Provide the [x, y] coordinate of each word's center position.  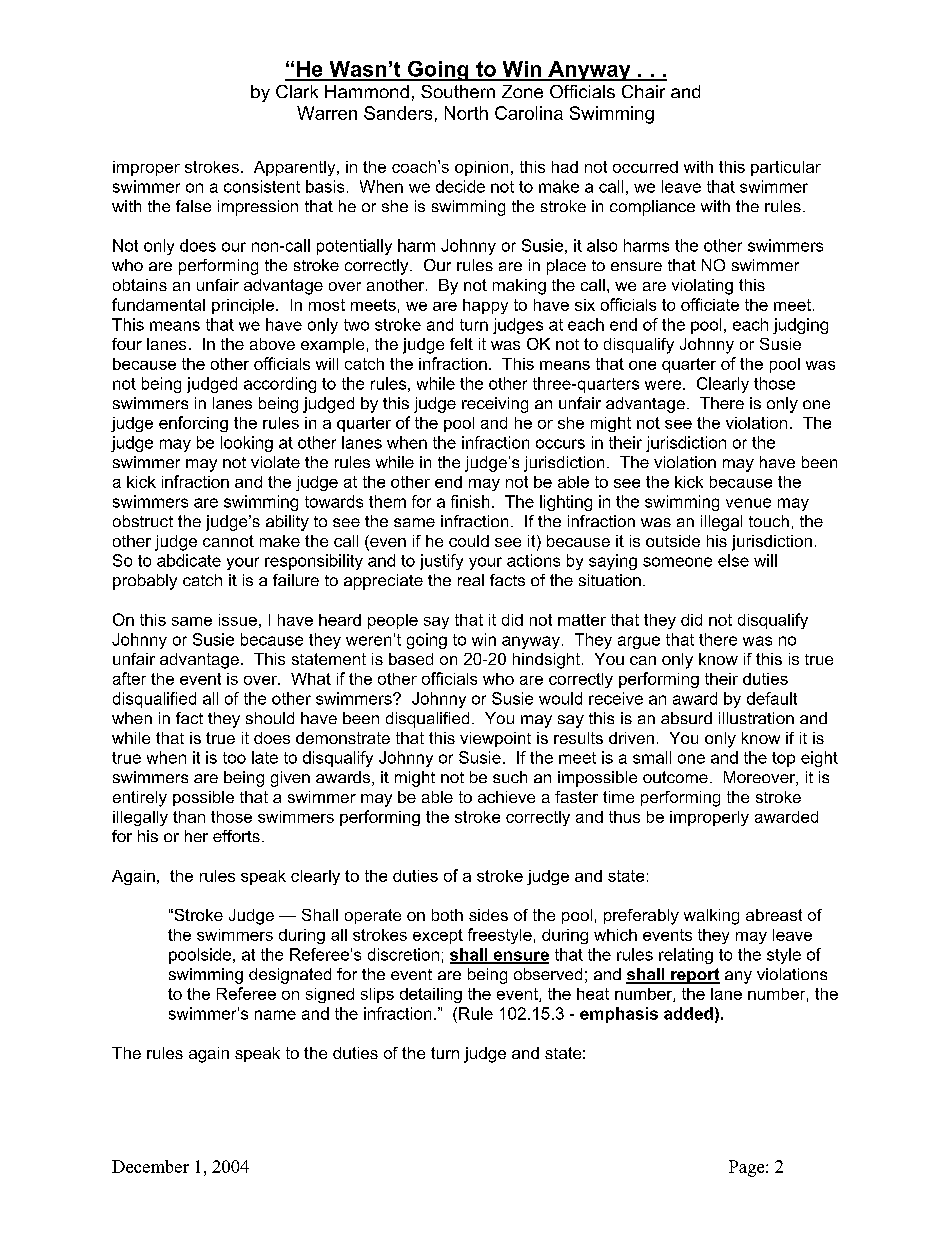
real [471, 580]
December [150, 1166]
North [466, 113]
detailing [431, 995]
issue [238, 620]
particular [786, 168]
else [733, 560]
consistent [262, 186]
